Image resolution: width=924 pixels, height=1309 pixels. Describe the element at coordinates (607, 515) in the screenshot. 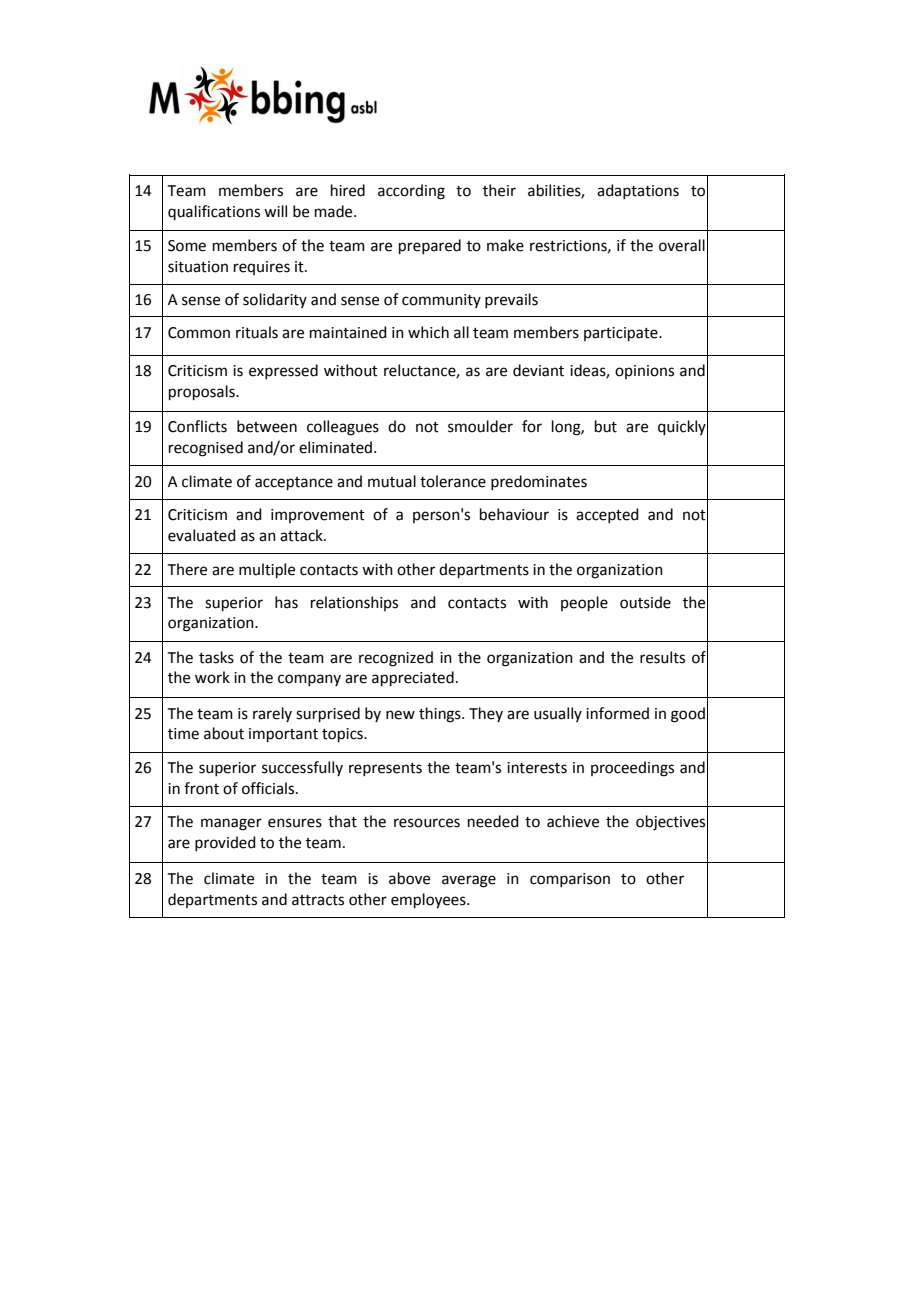

I see `accepted` at that location.
